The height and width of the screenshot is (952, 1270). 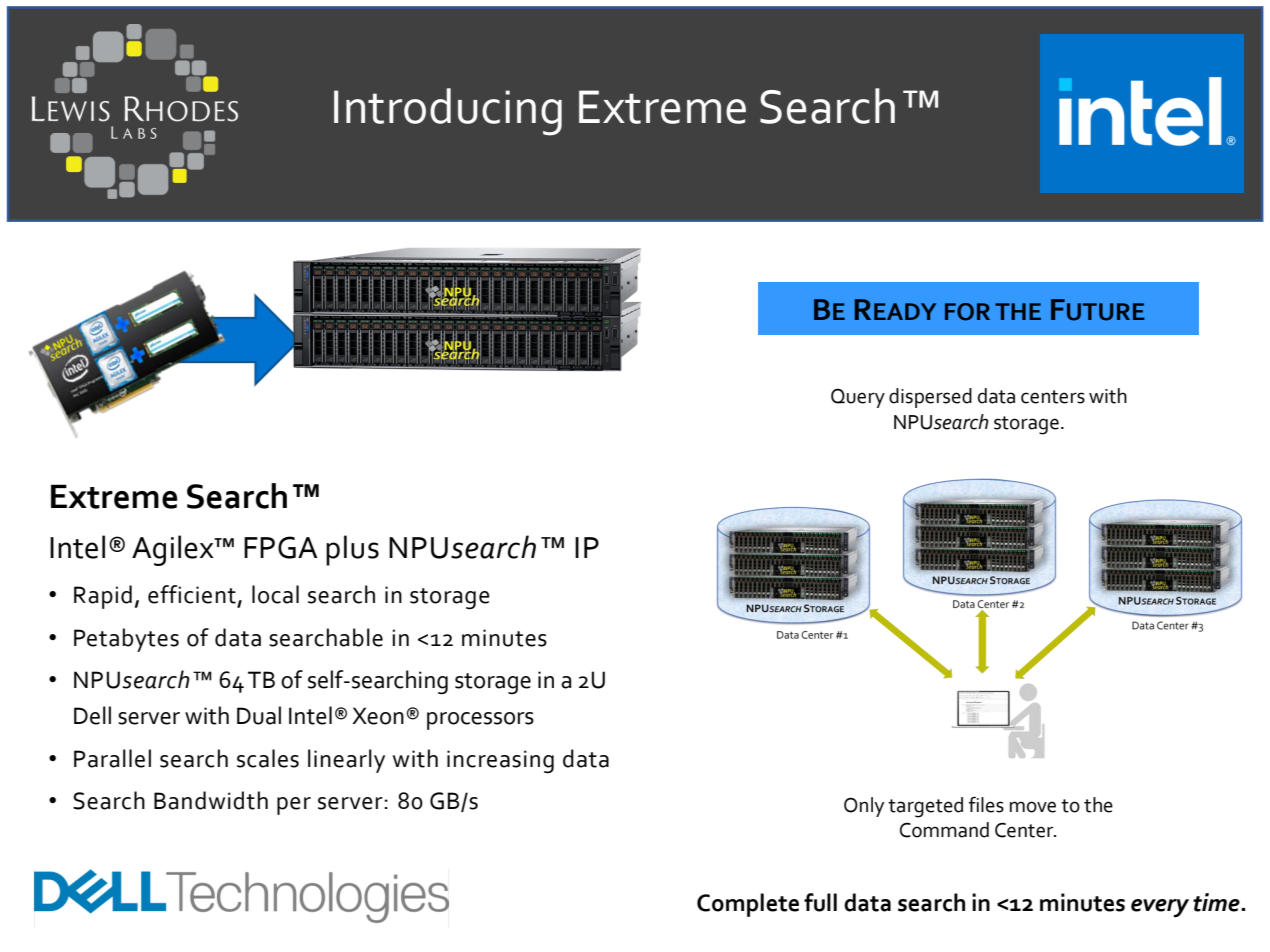 I want to click on dispersed, so click(x=930, y=398).
